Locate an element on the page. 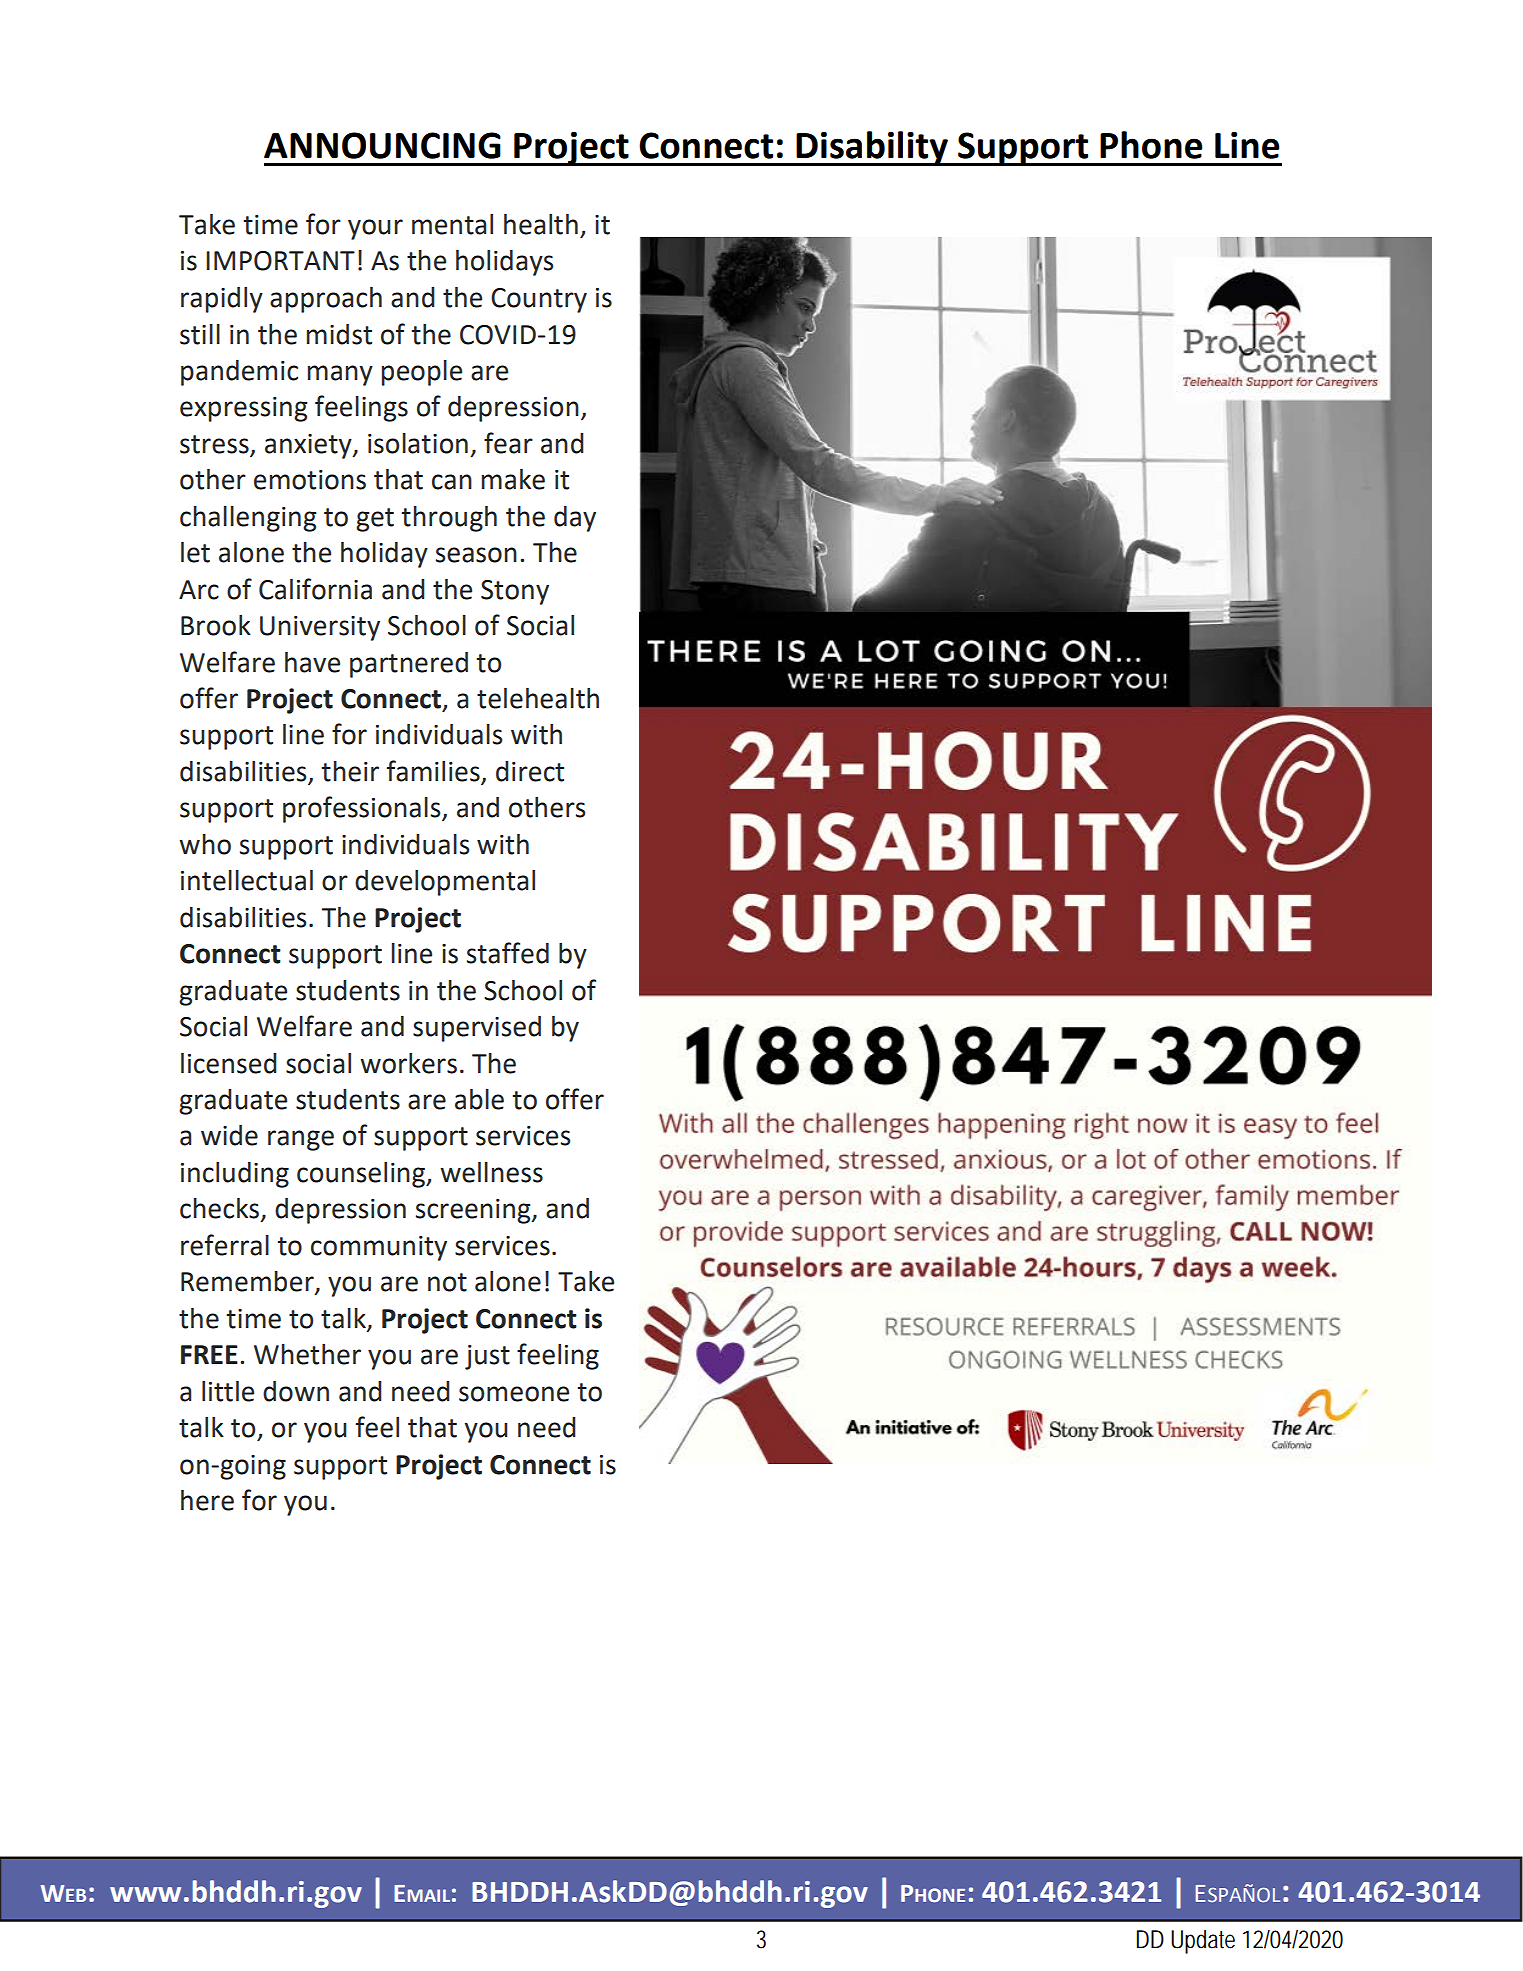 The width and height of the page is (1523, 1971). Country is located at coordinates (539, 300).
